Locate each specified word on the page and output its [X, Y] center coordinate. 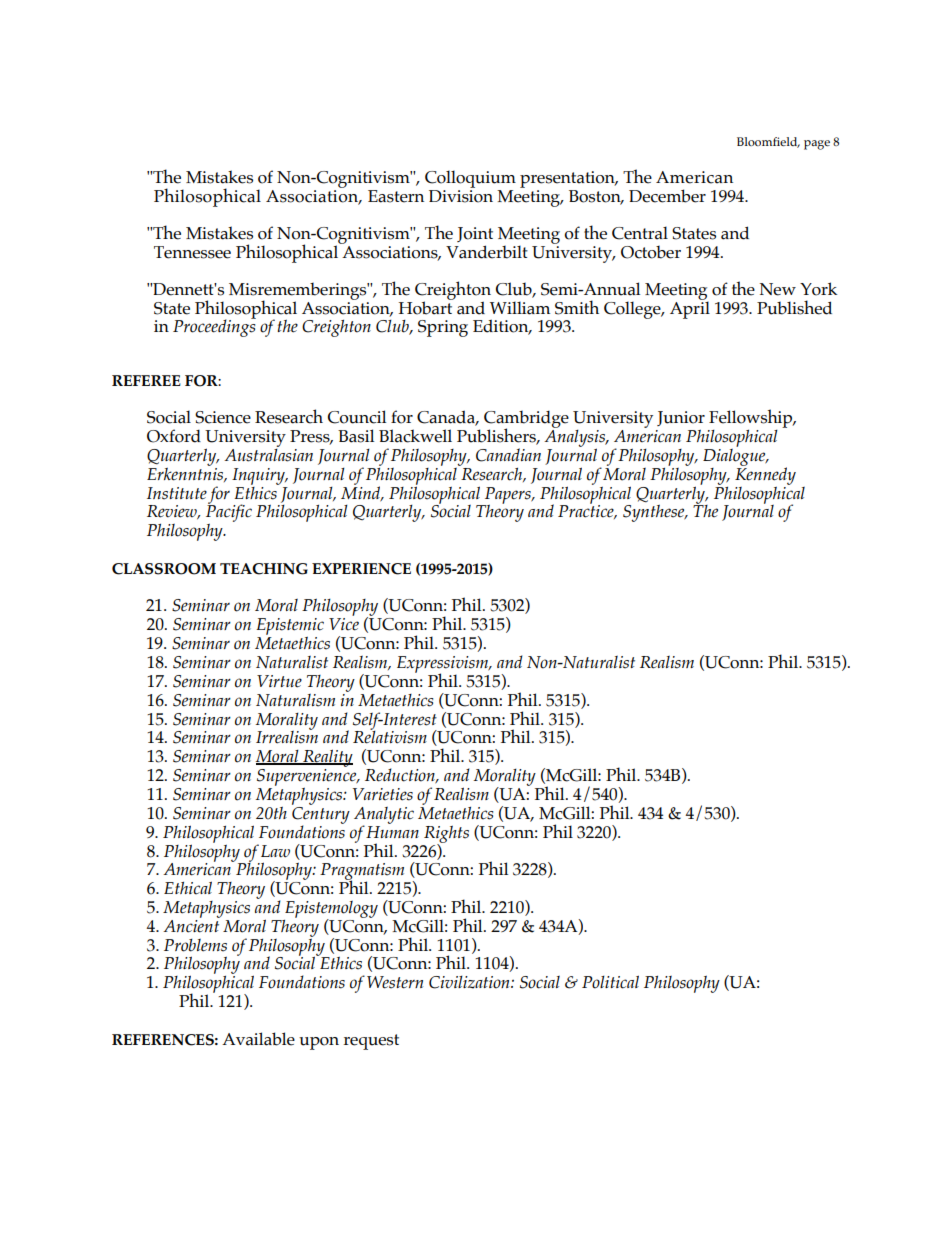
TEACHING [264, 569]
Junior [681, 418]
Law [275, 851]
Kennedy [765, 475]
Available [258, 1039]
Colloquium [470, 179]
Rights [446, 835]
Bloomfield [768, 142]
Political [610, 982]
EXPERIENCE [361, 569]
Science [223, 417]
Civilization [470, 982]
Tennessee [192, 252]
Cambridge [526, 420]
